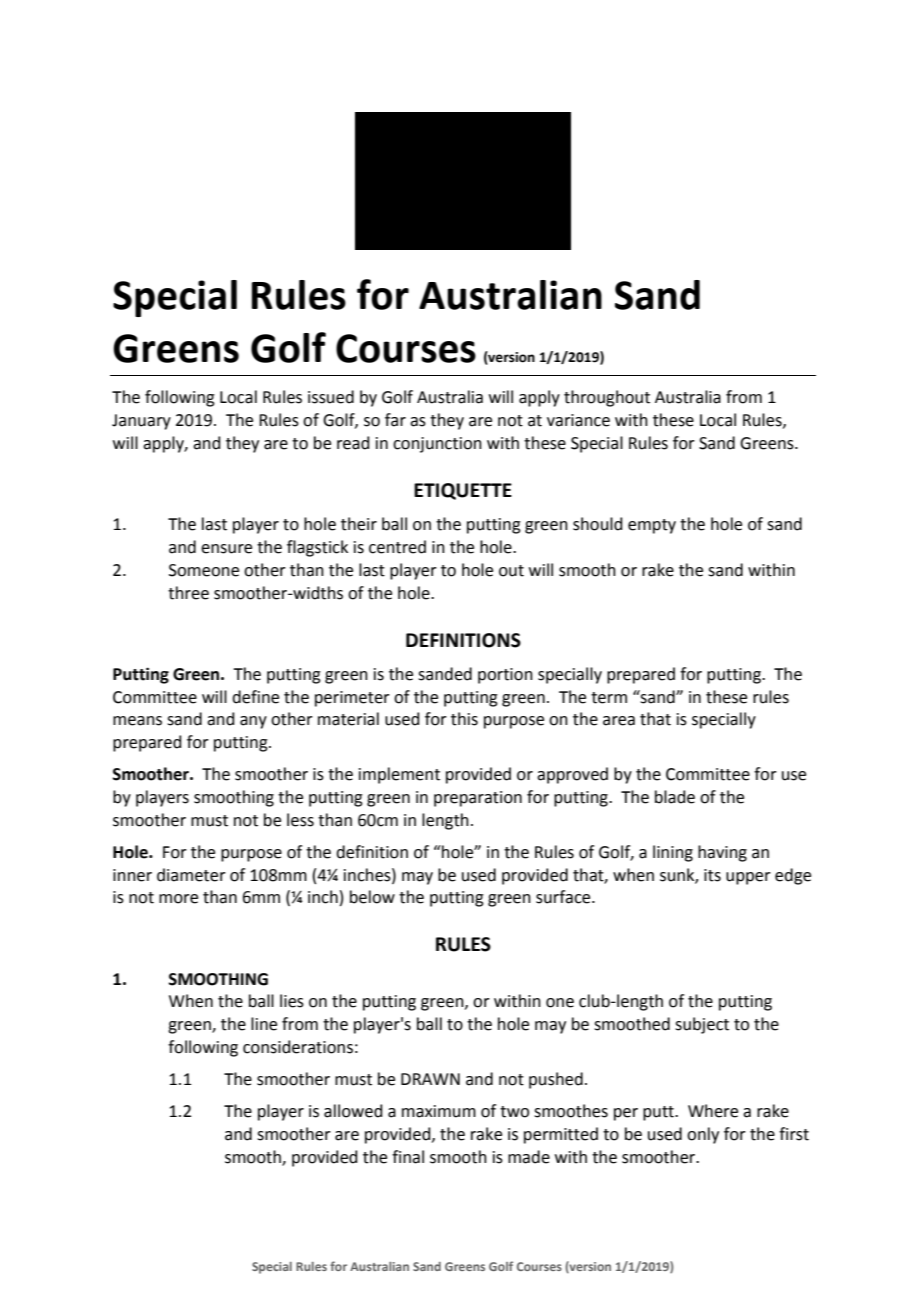  Describe the element at coordinates (702, 1025) in the screenshot. I see `subject` at that location.
